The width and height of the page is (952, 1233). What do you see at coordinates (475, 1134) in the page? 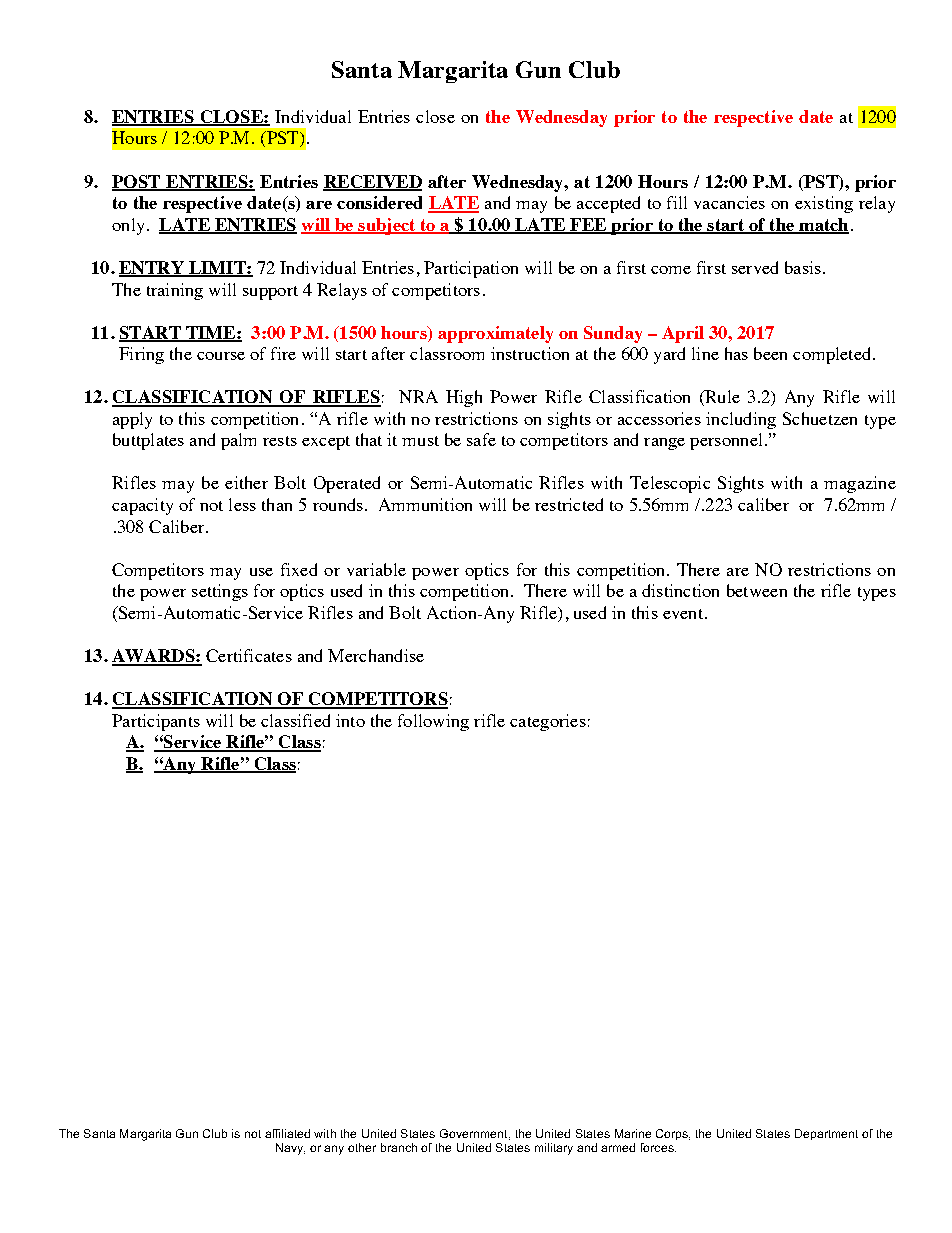
I see `Government` at bounding box center [475, 1134].
